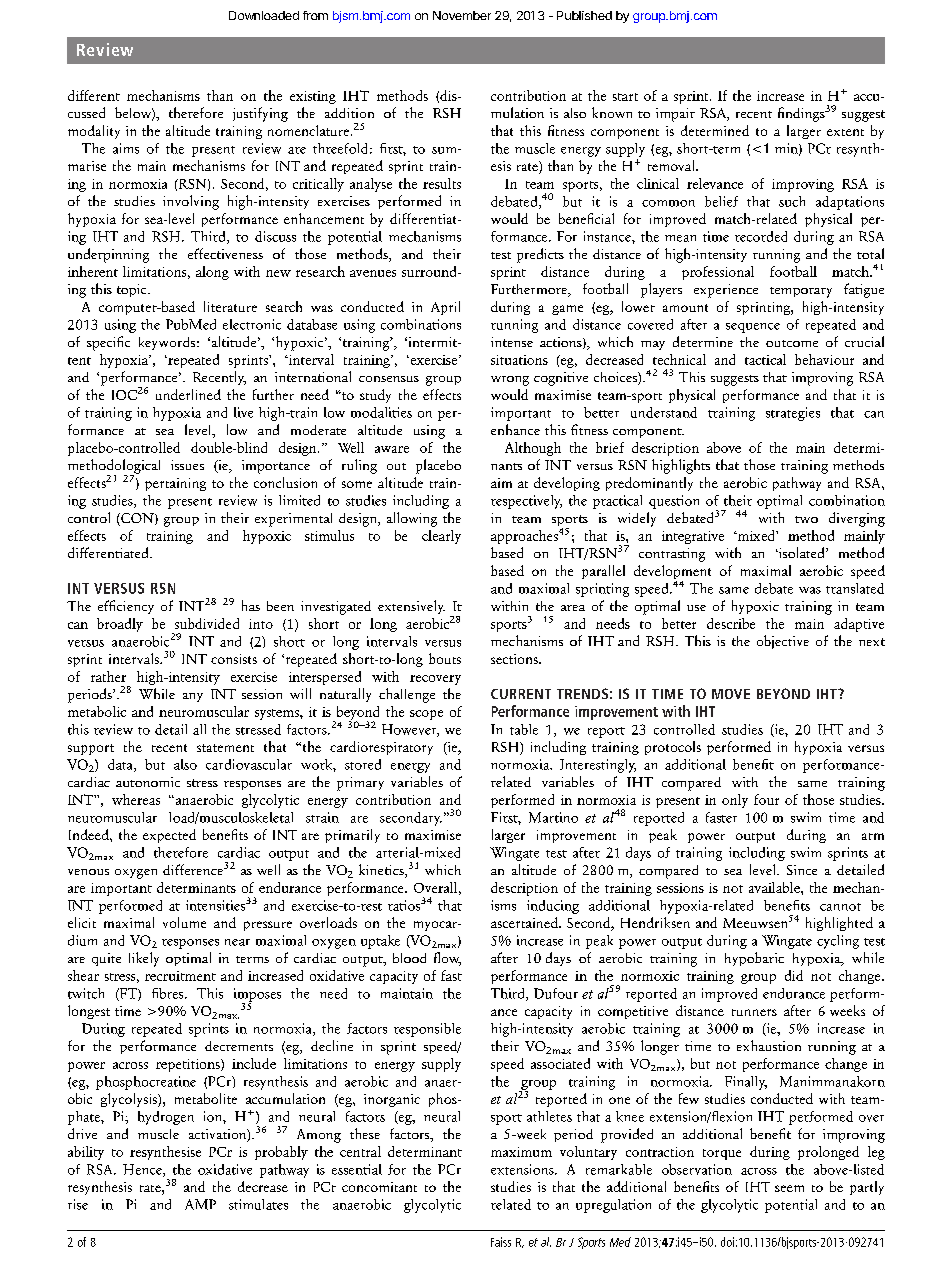 The image size is (952, 1270). Describe the element at coordinates (783, 642) in the page. I see `objective` at that location.
